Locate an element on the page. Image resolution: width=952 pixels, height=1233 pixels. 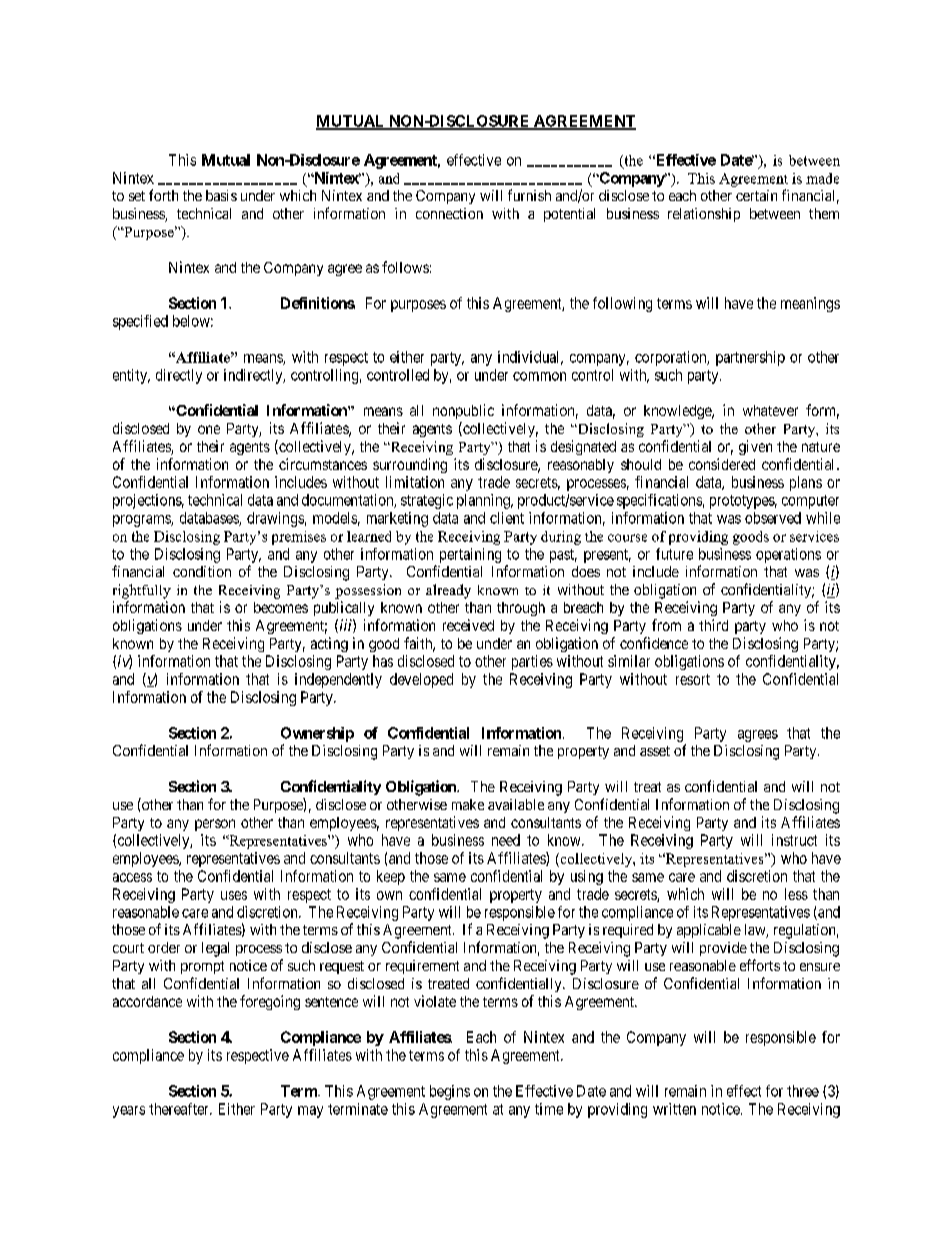
instruct is located at coordinates (794, 840).
